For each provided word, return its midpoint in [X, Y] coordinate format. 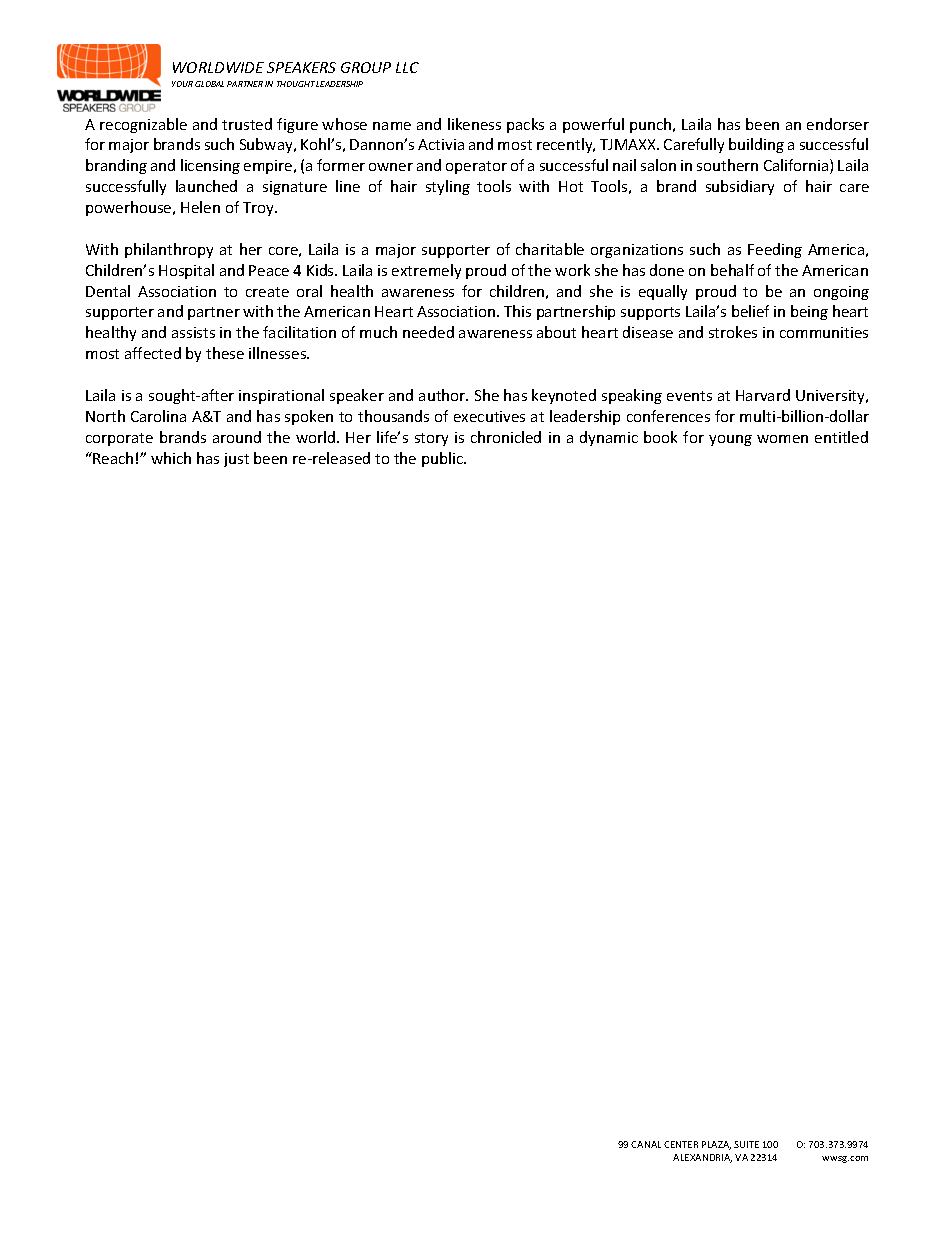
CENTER [681, 1144]
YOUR [182, 84]
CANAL [646, 1144]
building [756, 145]
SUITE [746, 1144]
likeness [474, 124]
